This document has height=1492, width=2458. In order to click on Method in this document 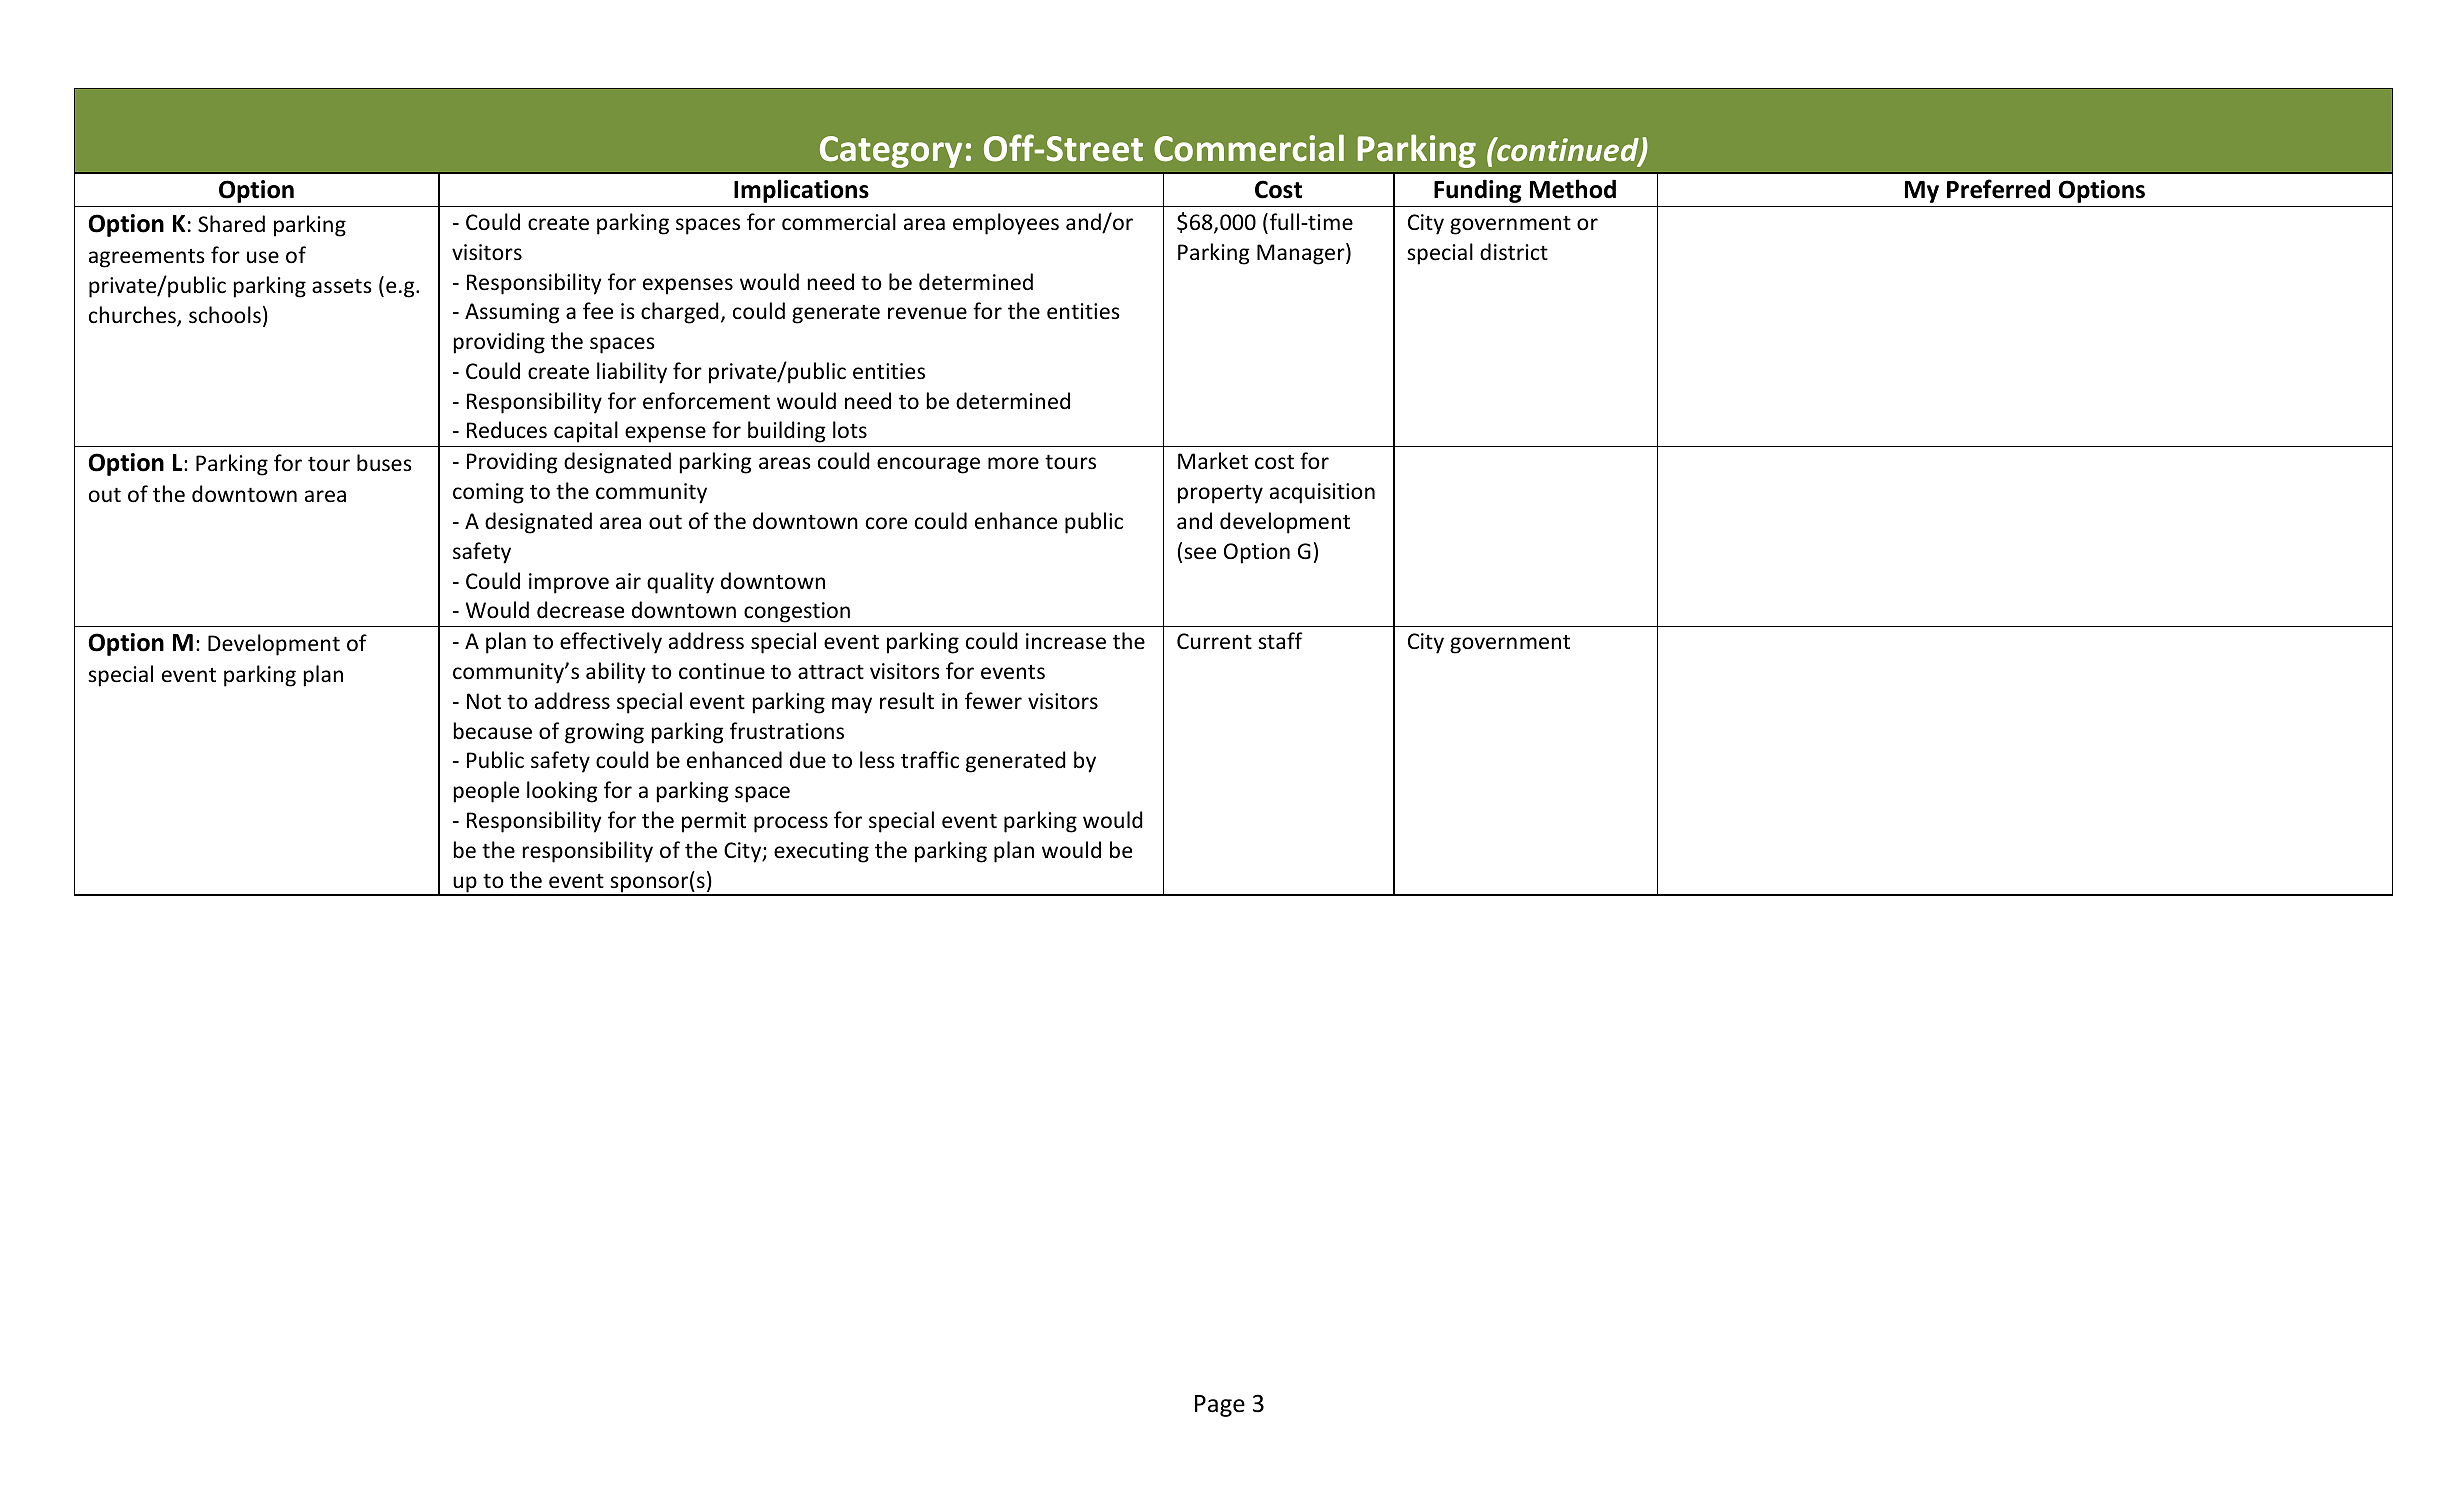, I will do `click(1573, 189)`.
